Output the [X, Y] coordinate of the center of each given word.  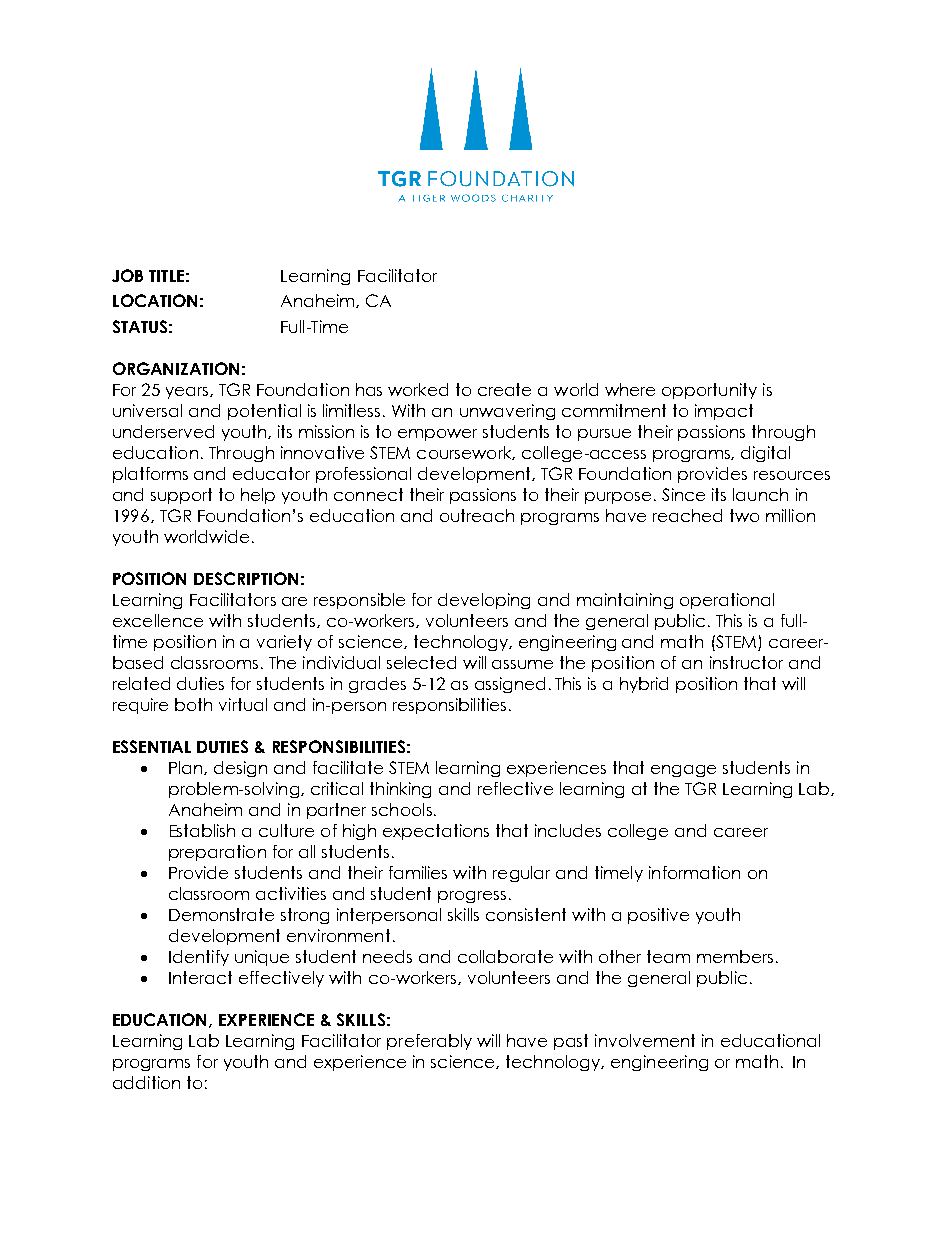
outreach [477, 515]
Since [683, 494]
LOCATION [155, 300]
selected [421, 662]
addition [146, 1082]
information [694, 872]
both [193, 704]
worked [418, 389]
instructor [746, 662]
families [418, 872]
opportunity [709, 391]
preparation [217, 853]
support [181, 496]
